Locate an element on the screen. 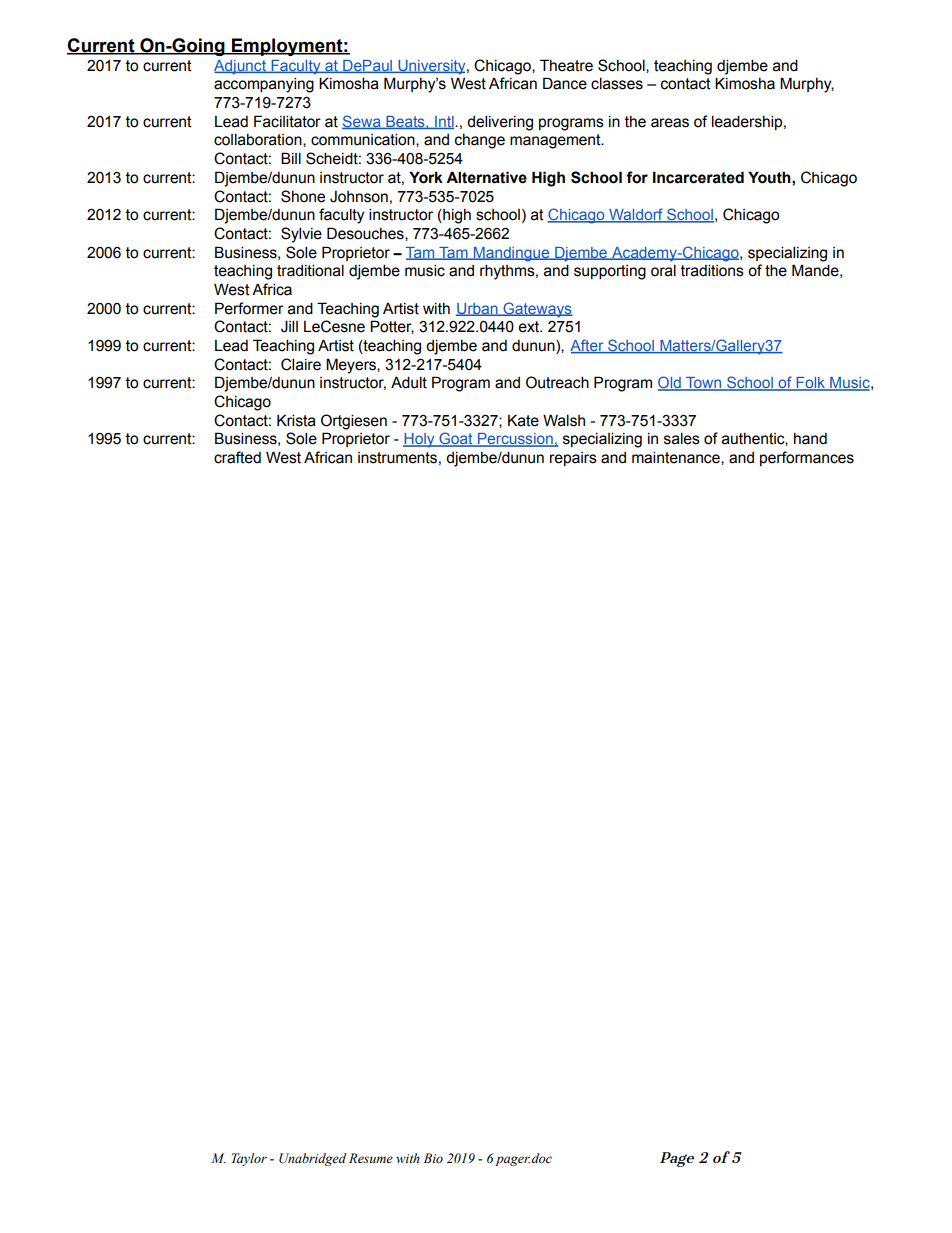 This screenshot has height=1233, width=952. Bio is located at coordinates (433, 1158).
